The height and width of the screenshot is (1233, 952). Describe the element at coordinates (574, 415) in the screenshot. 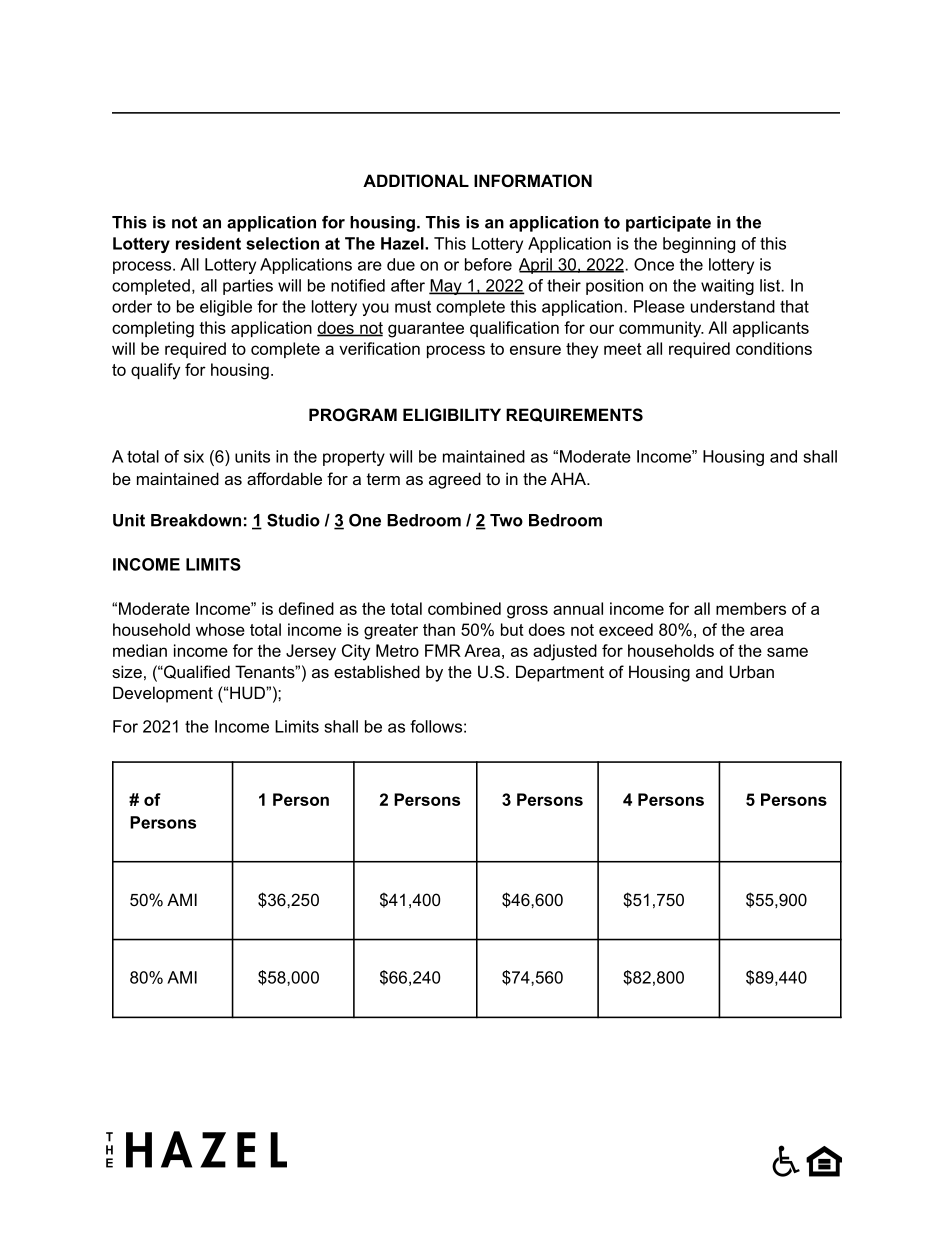

I see `REQUIREMENTS` at that location.
